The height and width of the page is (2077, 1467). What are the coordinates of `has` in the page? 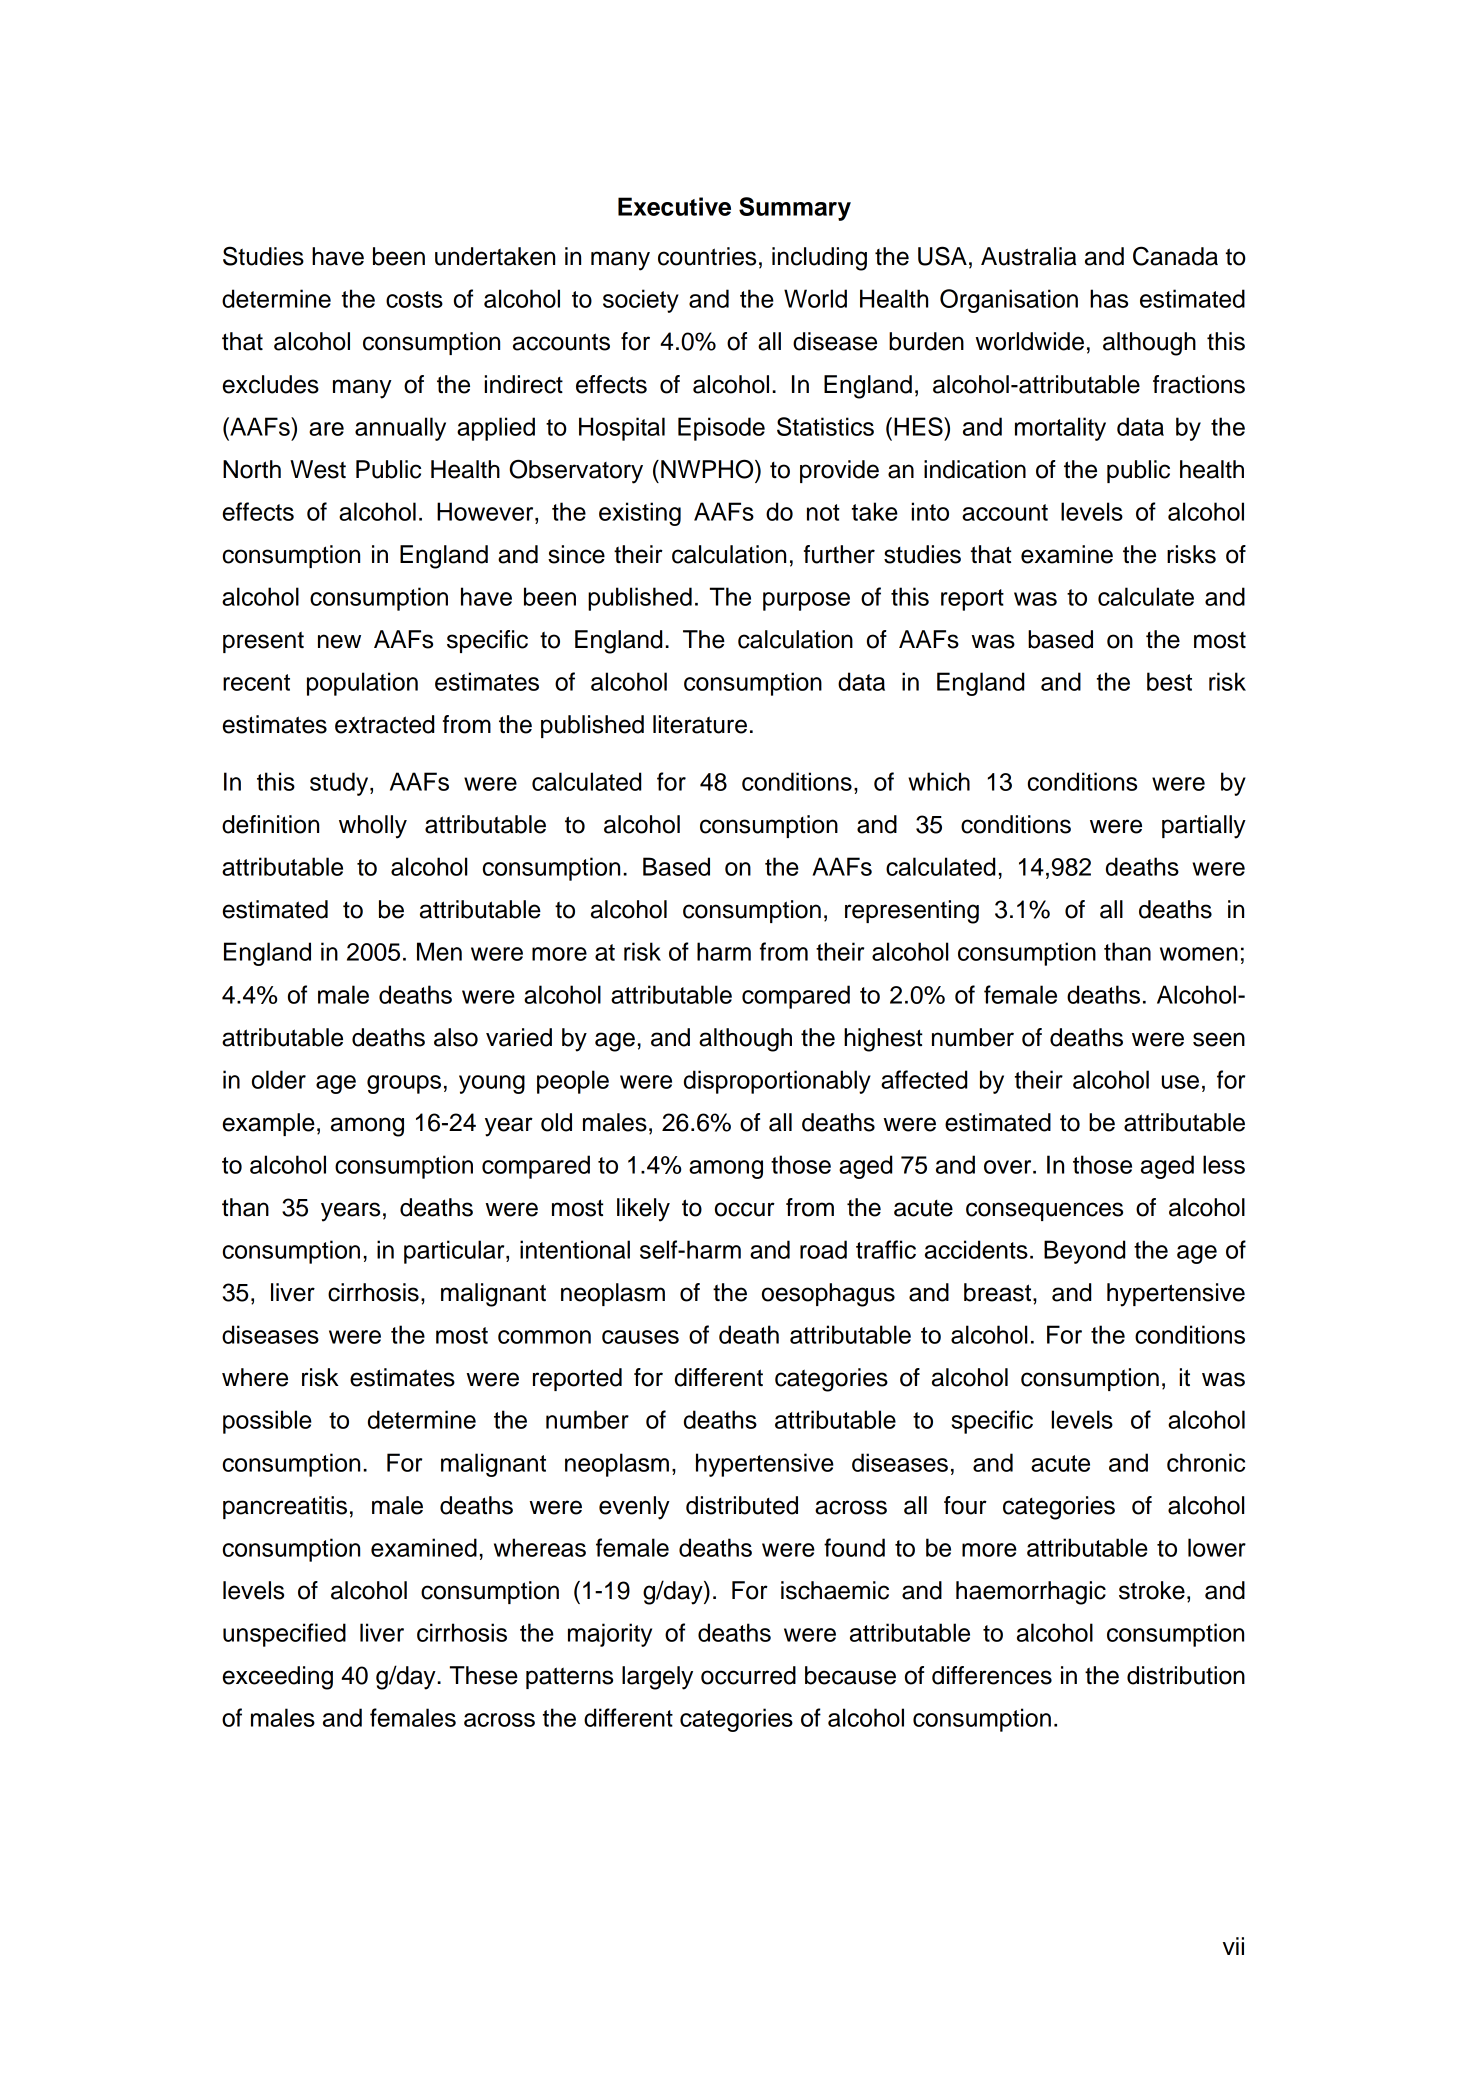 It's located at (1109, 298).
